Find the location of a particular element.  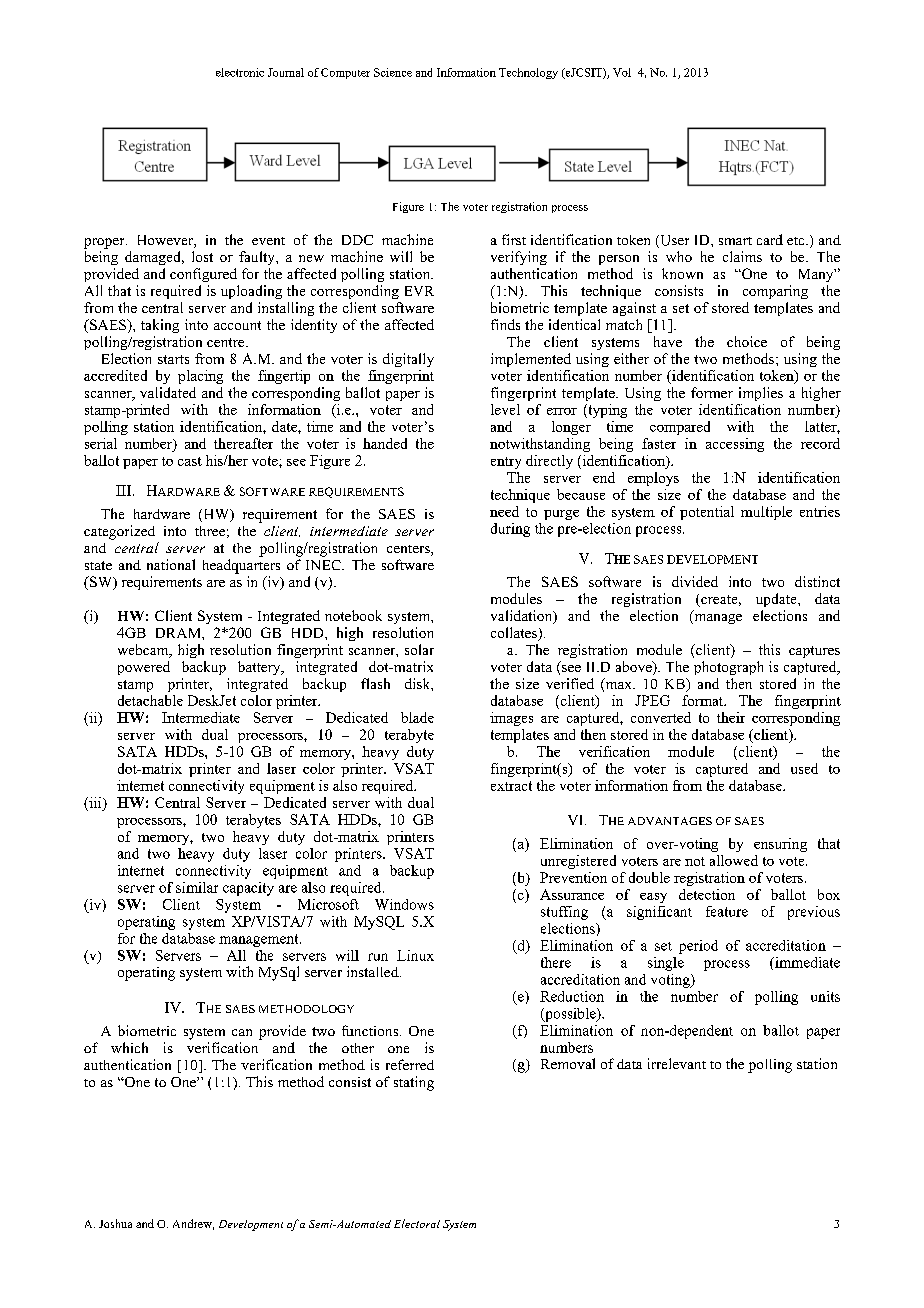

Electoral is located at coordinates (417, 1223).
